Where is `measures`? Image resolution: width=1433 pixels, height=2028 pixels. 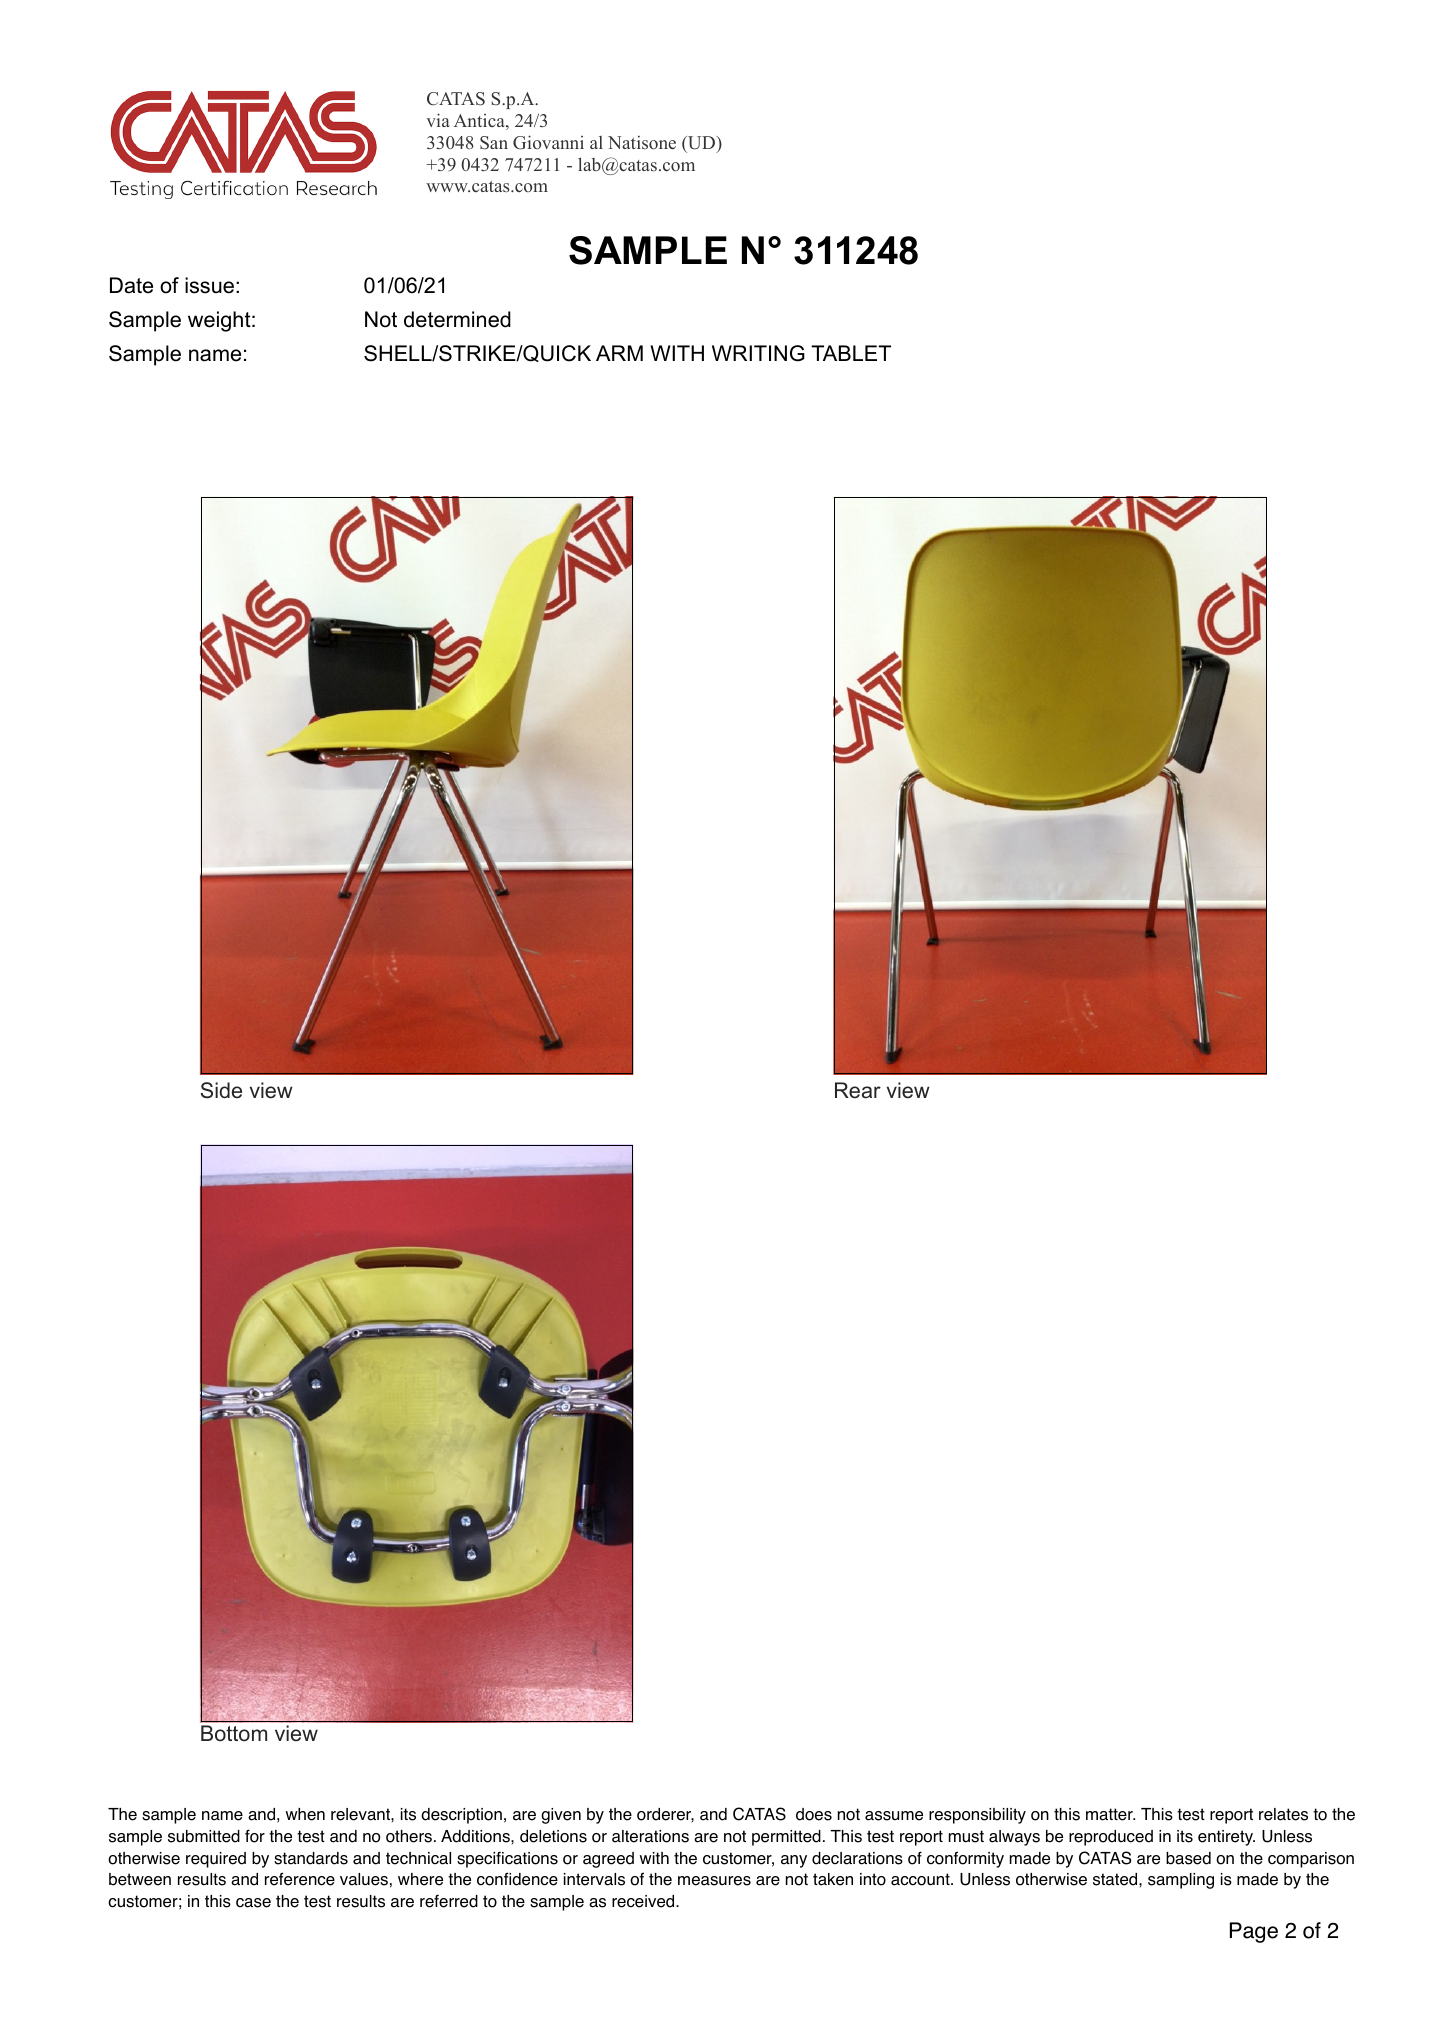
measures is located at coordinates (714, 1881).
